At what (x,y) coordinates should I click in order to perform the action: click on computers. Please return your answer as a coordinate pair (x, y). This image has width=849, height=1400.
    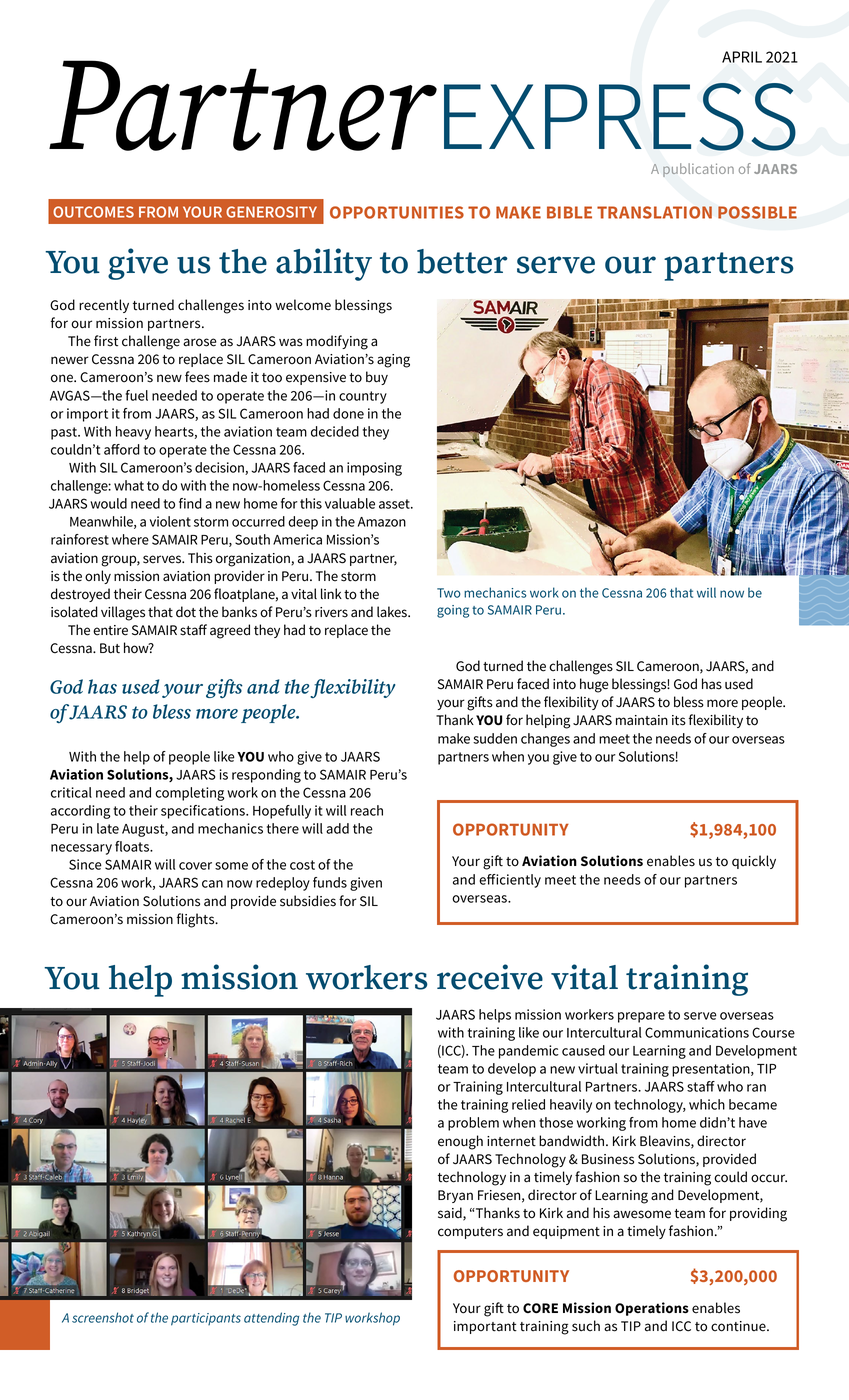
    Looking at the image, I should click on (470, 1233).
